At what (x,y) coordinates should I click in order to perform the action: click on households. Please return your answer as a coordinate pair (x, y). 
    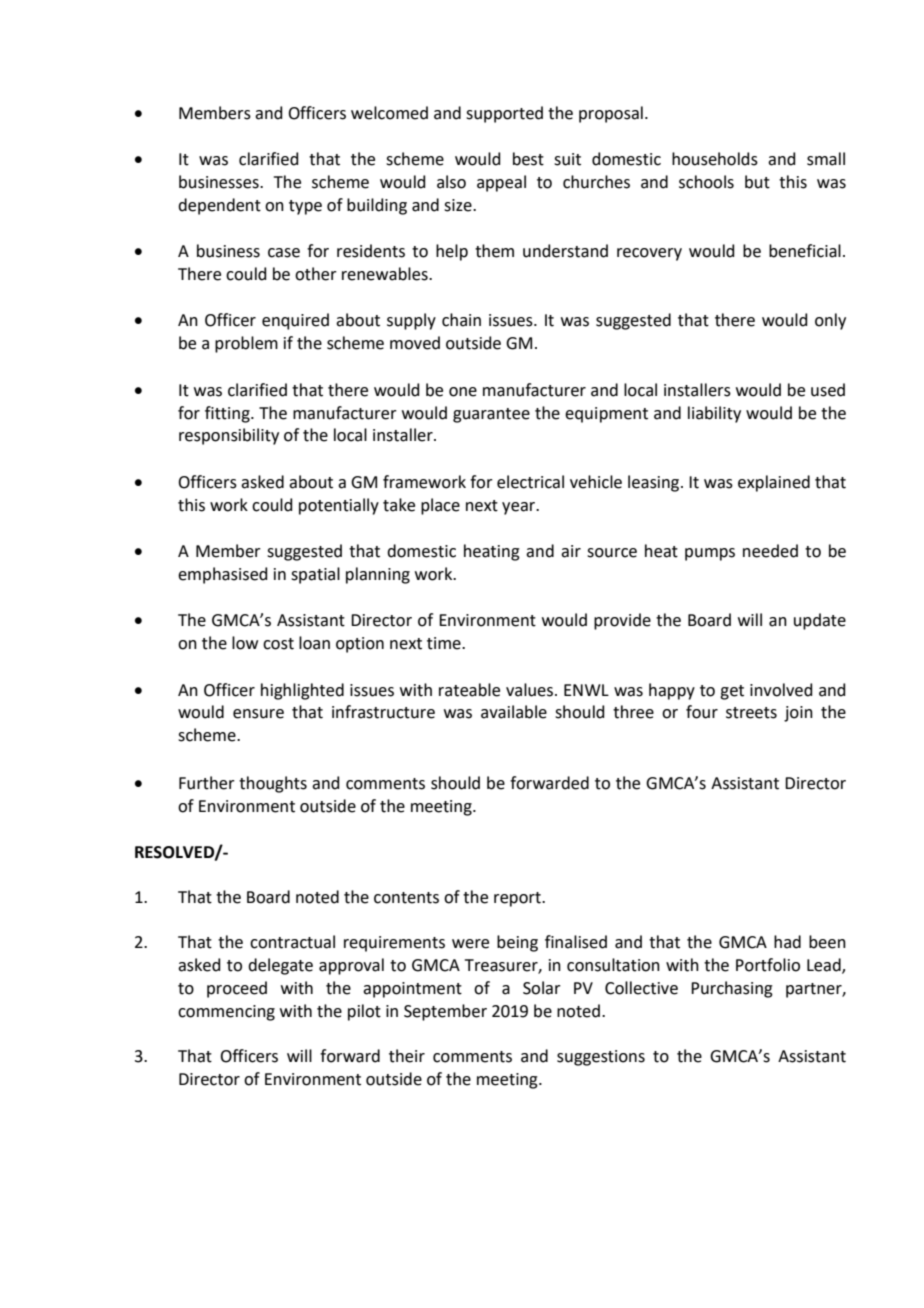
    Looking at the image, I should click on (715, 159).
